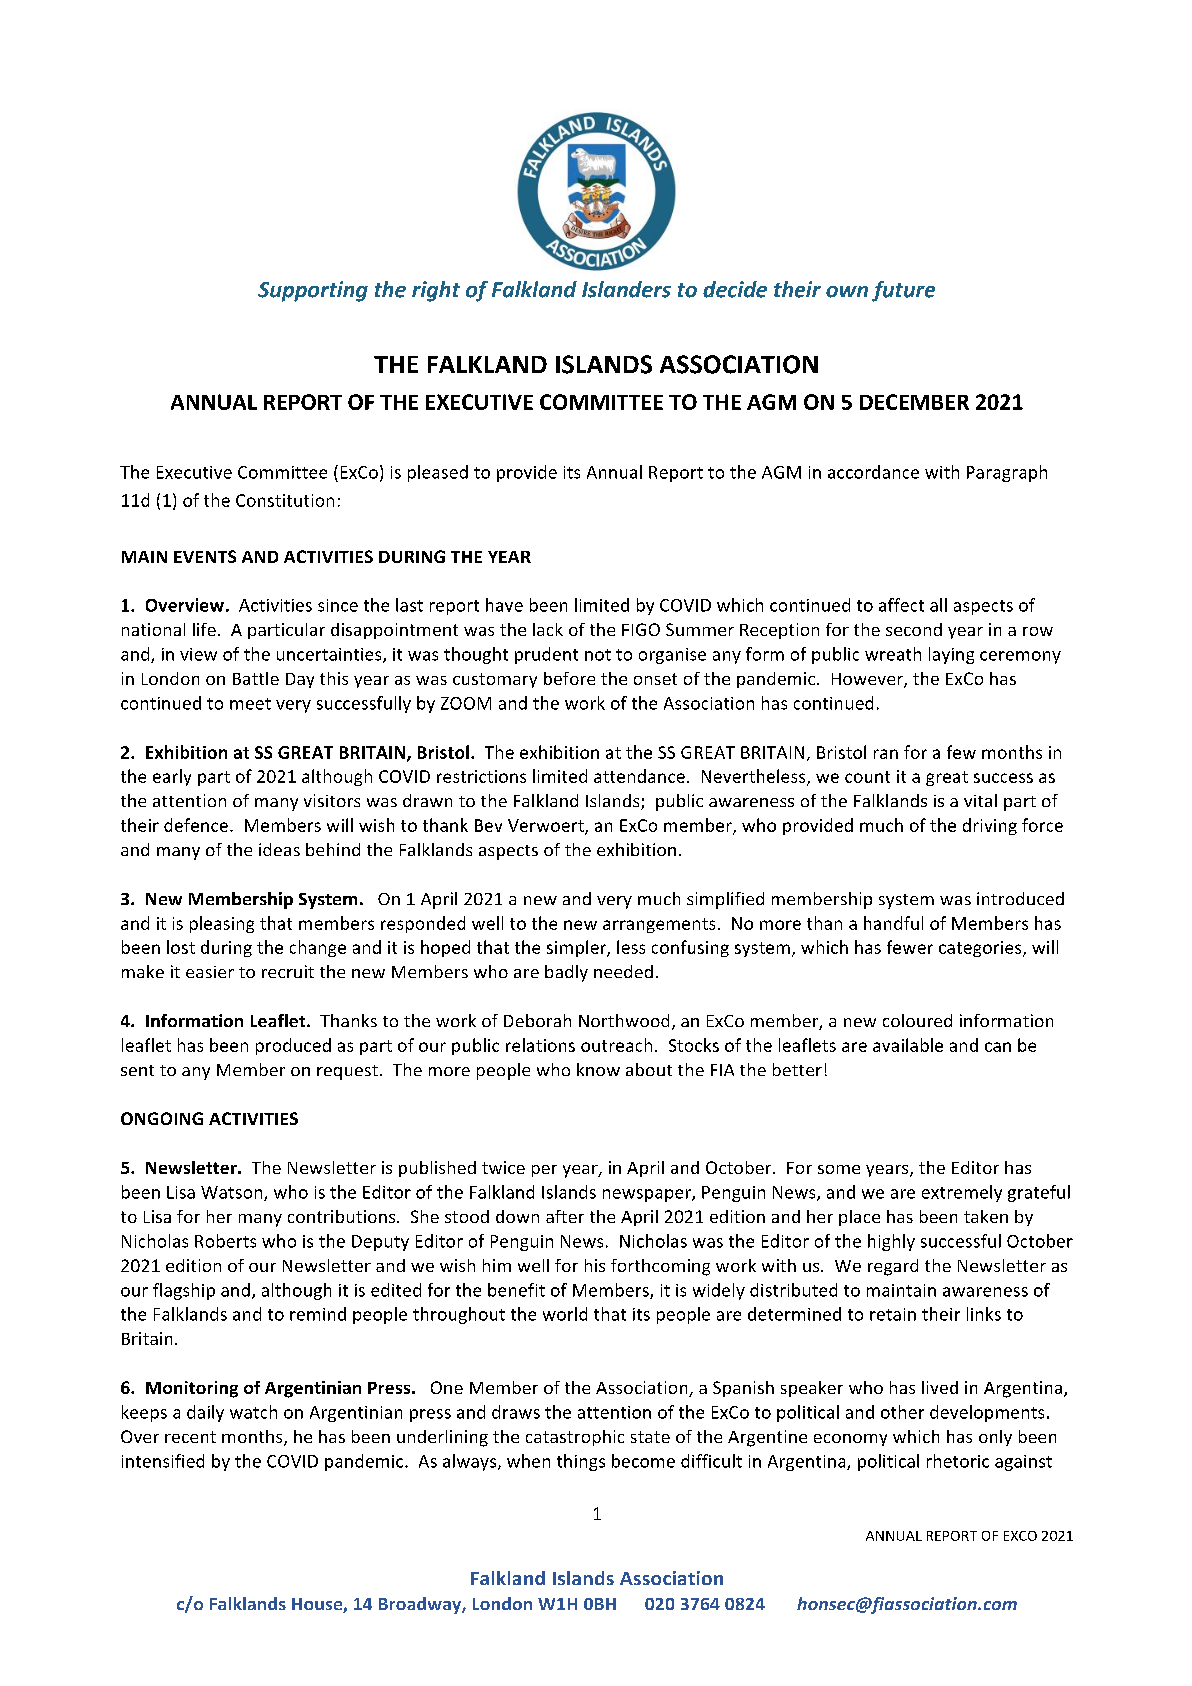  I want to click on Islanders, so click(626, 289).
